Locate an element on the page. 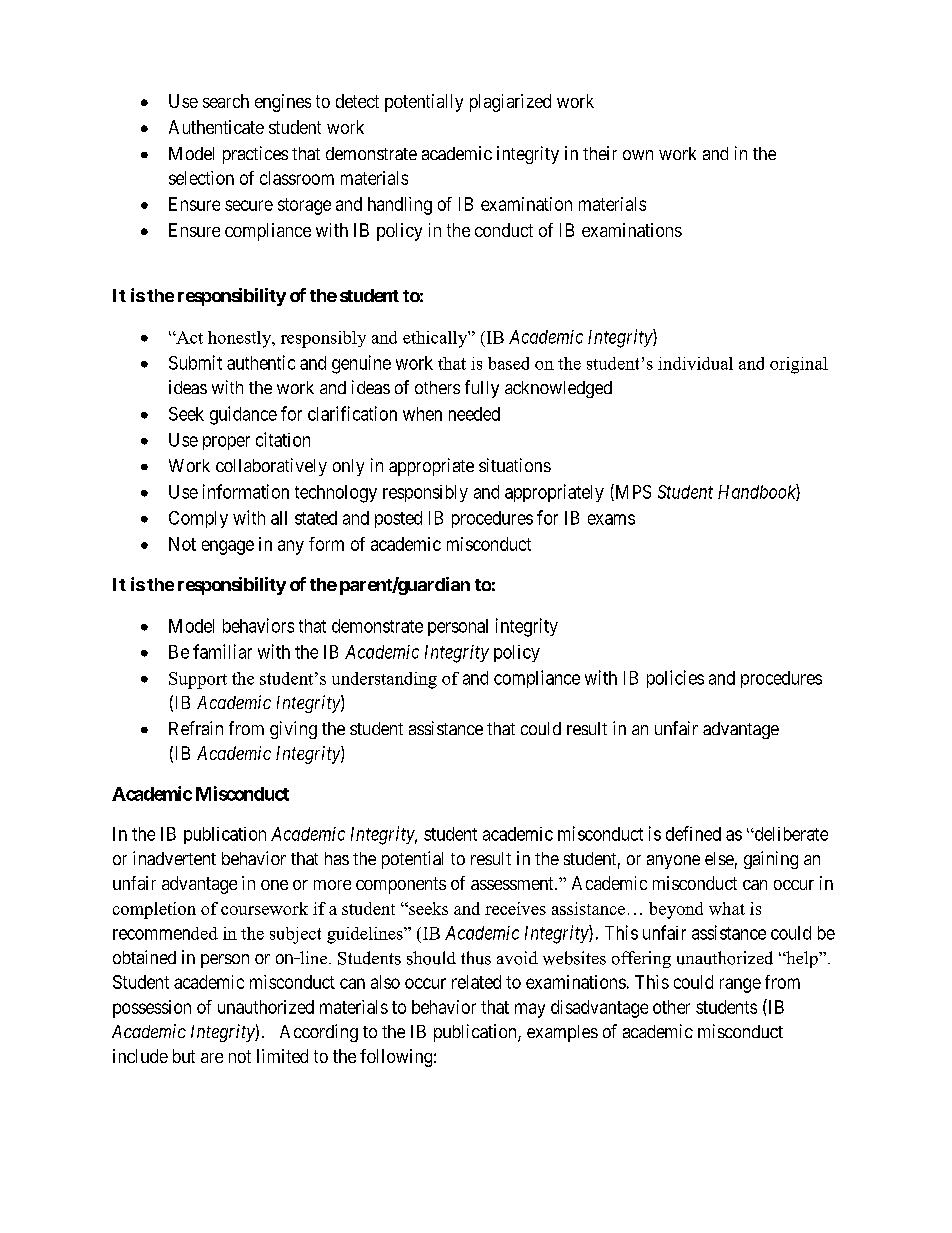  inadvertent is located at coordinates (174, 858).
